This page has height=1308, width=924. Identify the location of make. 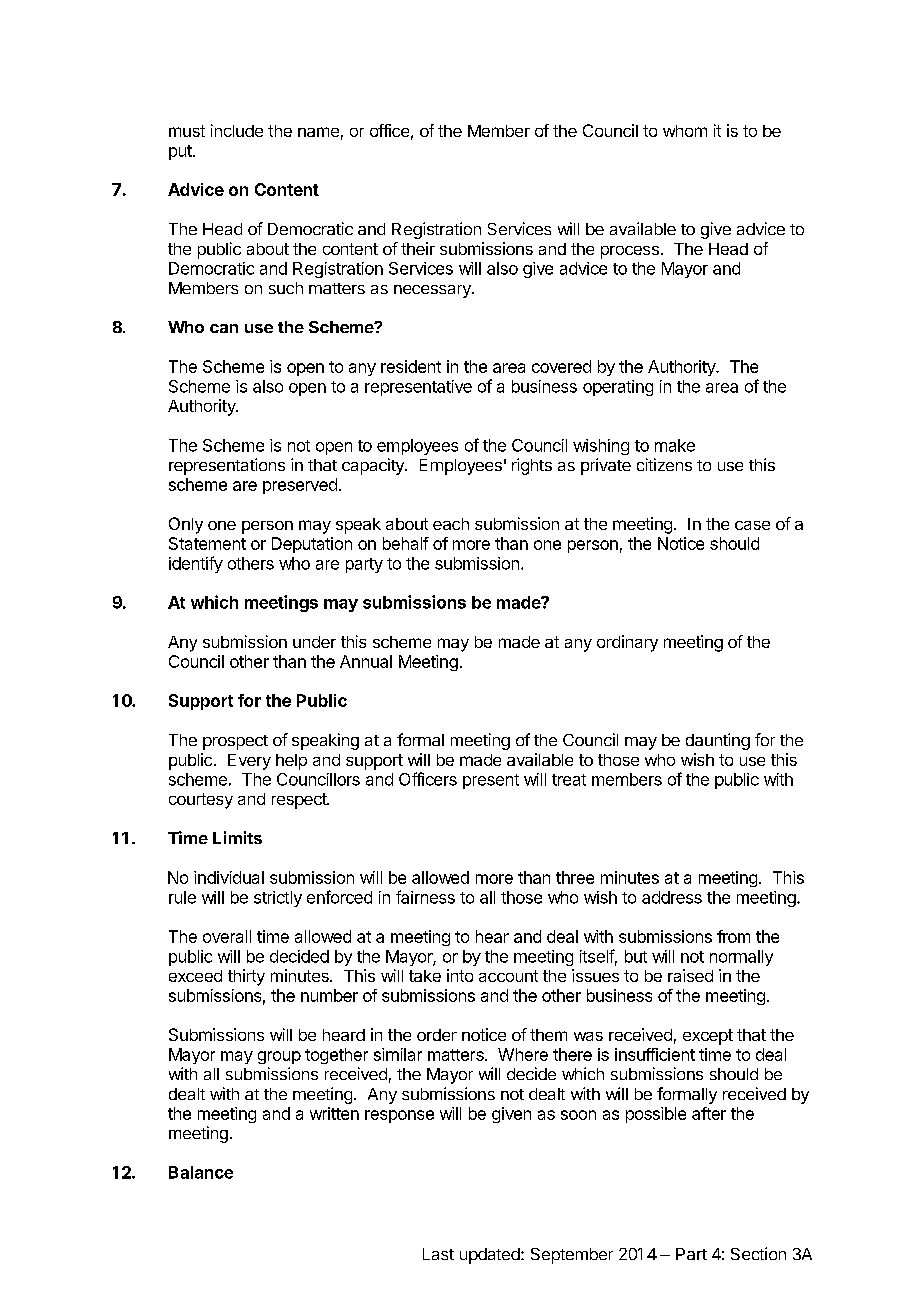
(675, 445).
